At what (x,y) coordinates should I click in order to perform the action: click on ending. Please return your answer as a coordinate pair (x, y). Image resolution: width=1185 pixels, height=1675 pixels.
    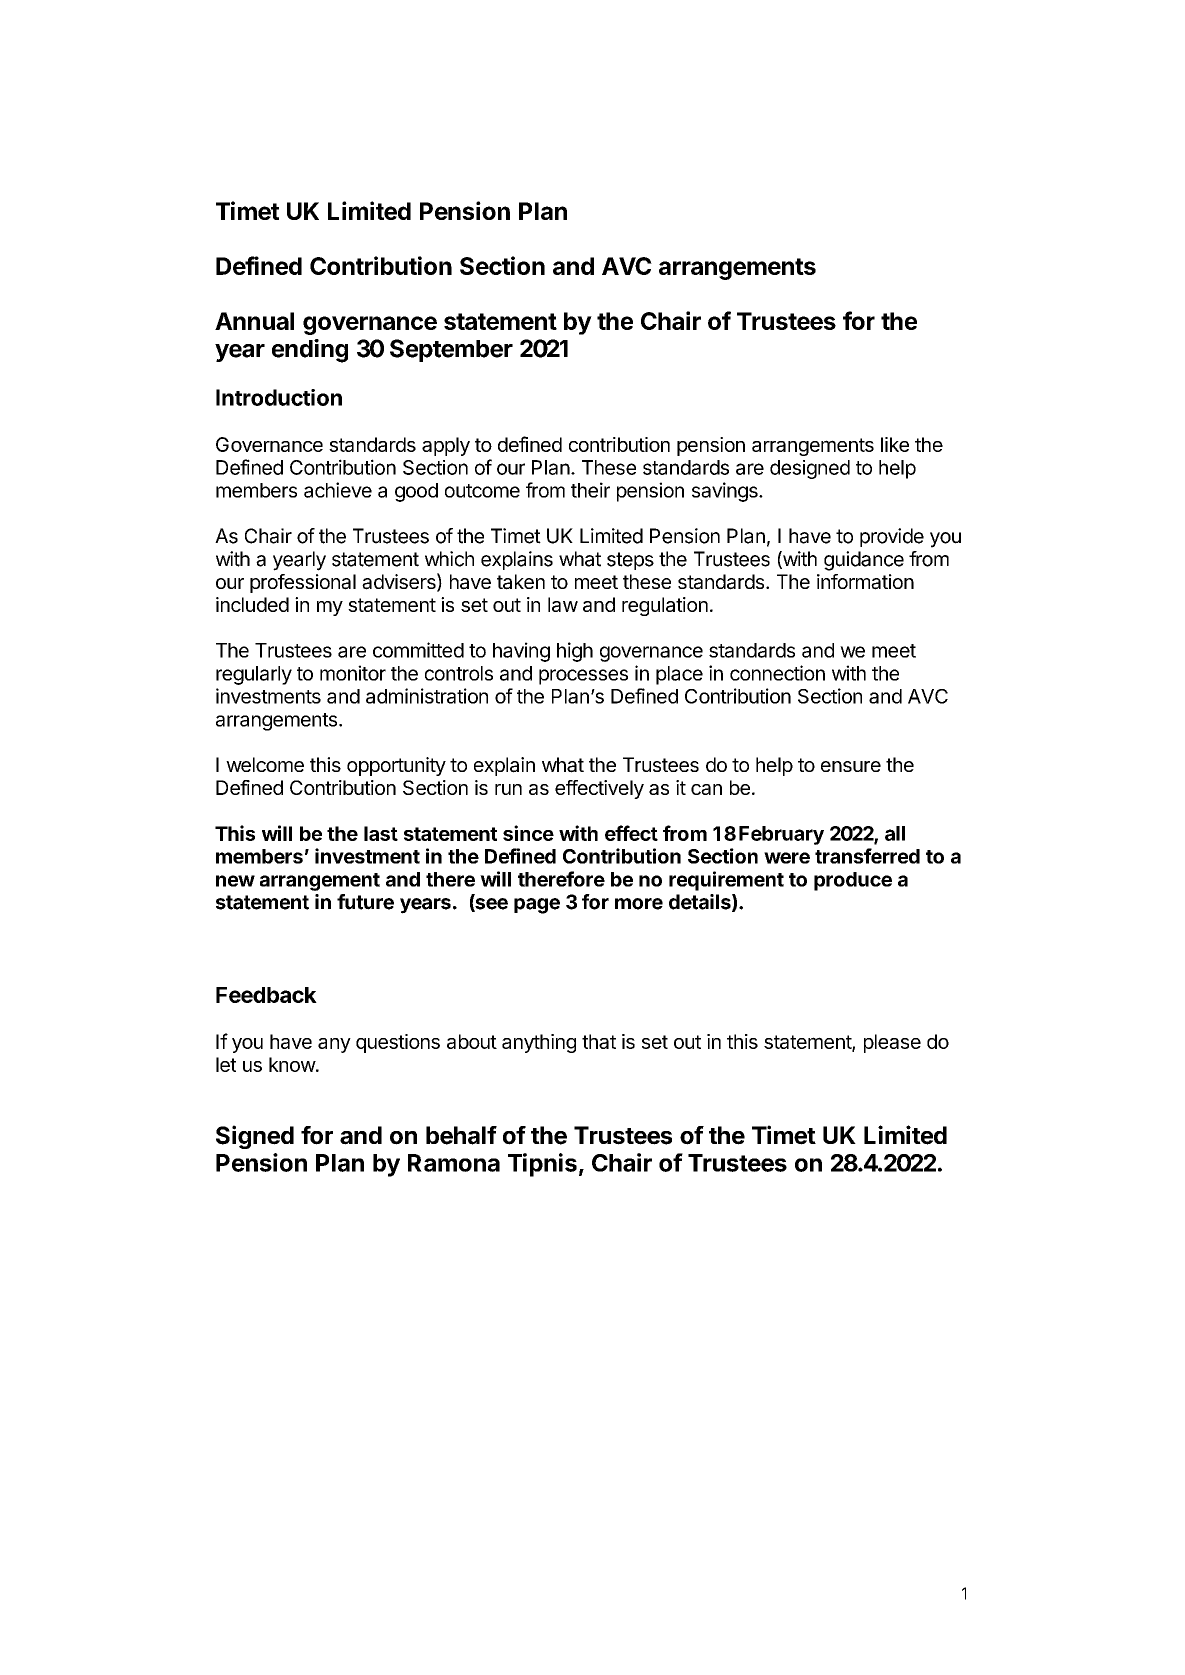
    Looking at the image, I should click on (310, 351).
